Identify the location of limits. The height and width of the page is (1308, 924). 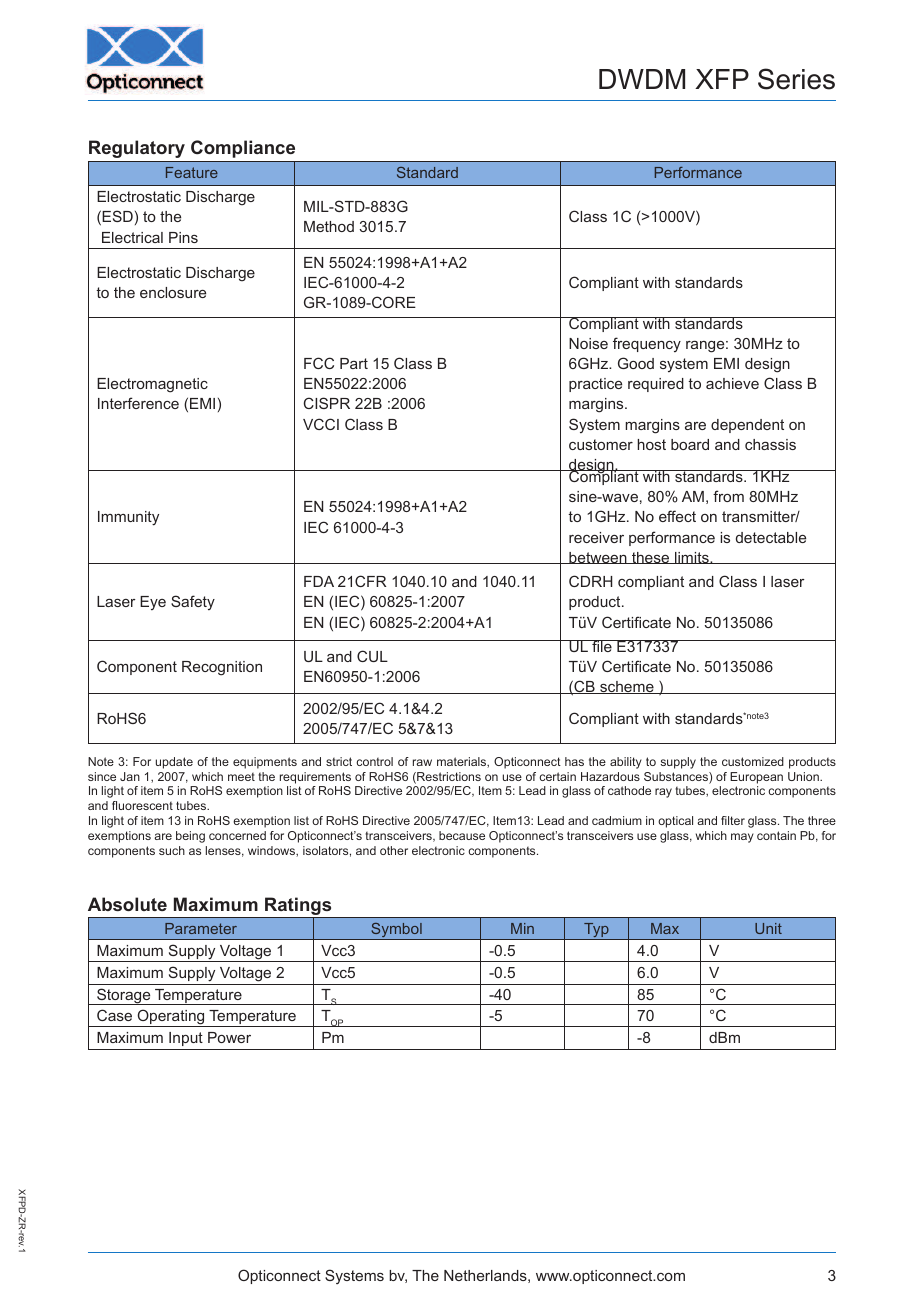
(692, 558).
